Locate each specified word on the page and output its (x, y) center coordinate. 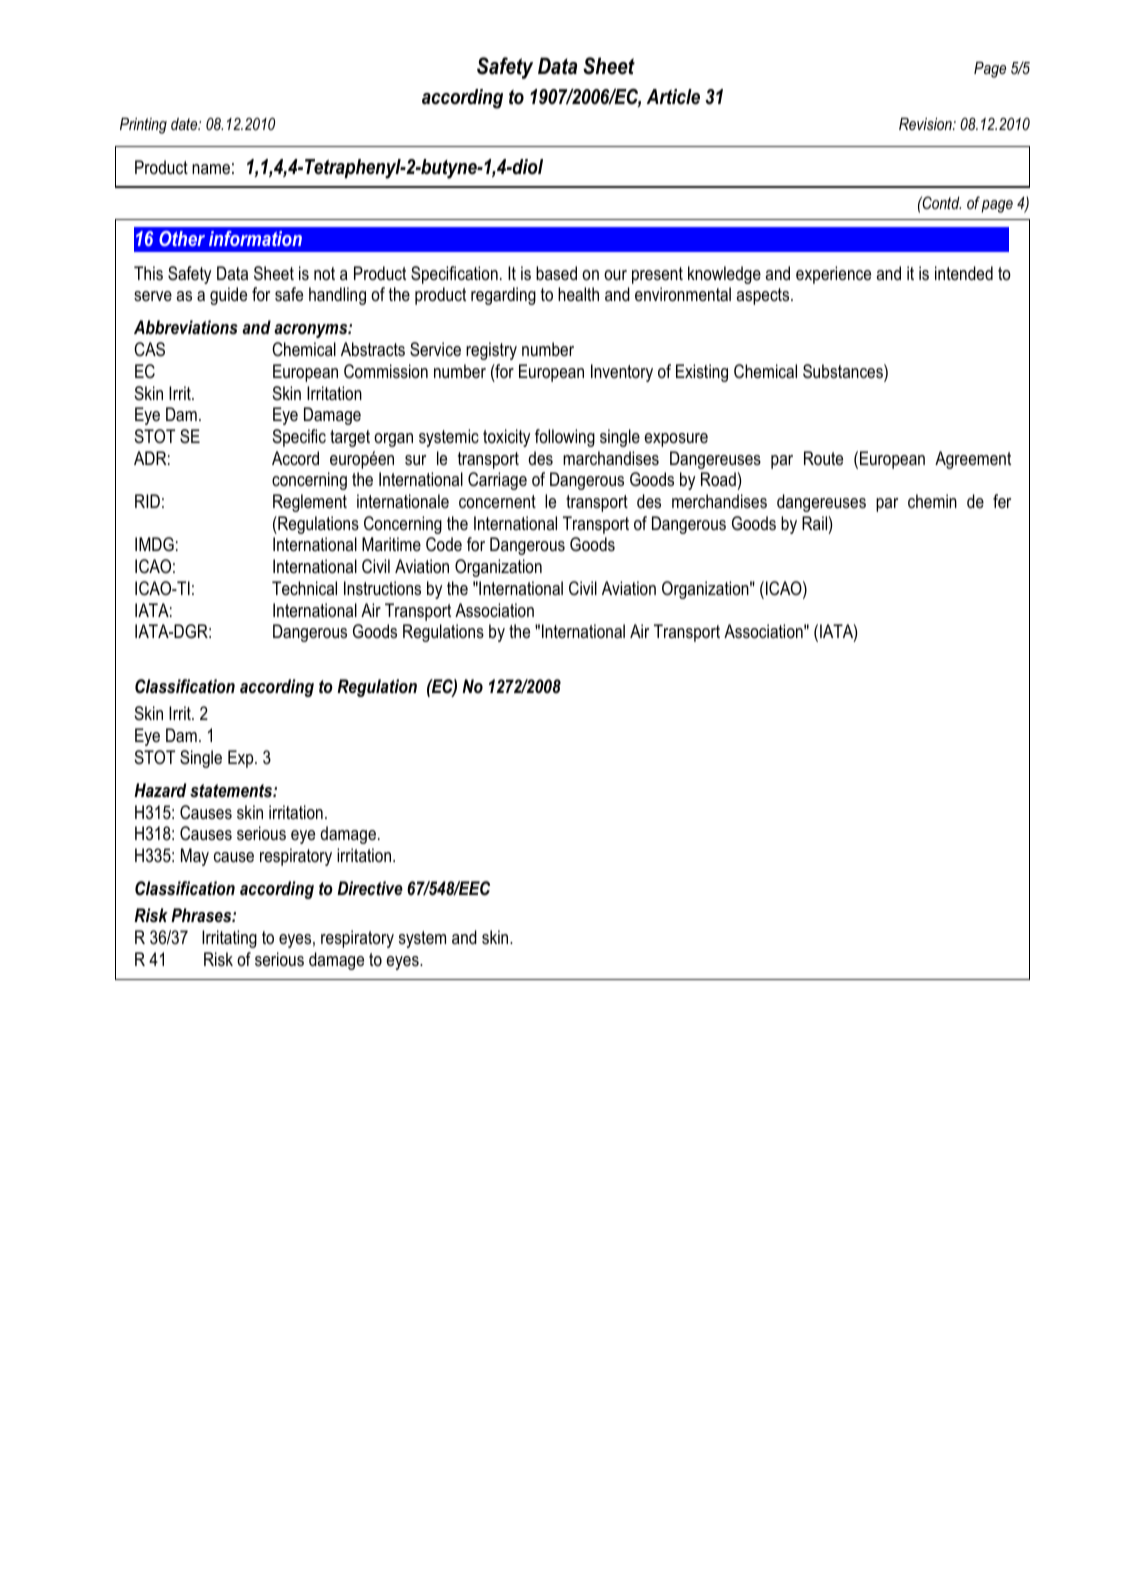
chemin (932, 501)
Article (673, 97)
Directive (370, 888)
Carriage (497, 481)
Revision (926, 124)
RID (147, 501)
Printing (143, 126)
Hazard (160, 790)
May (195, 857)
